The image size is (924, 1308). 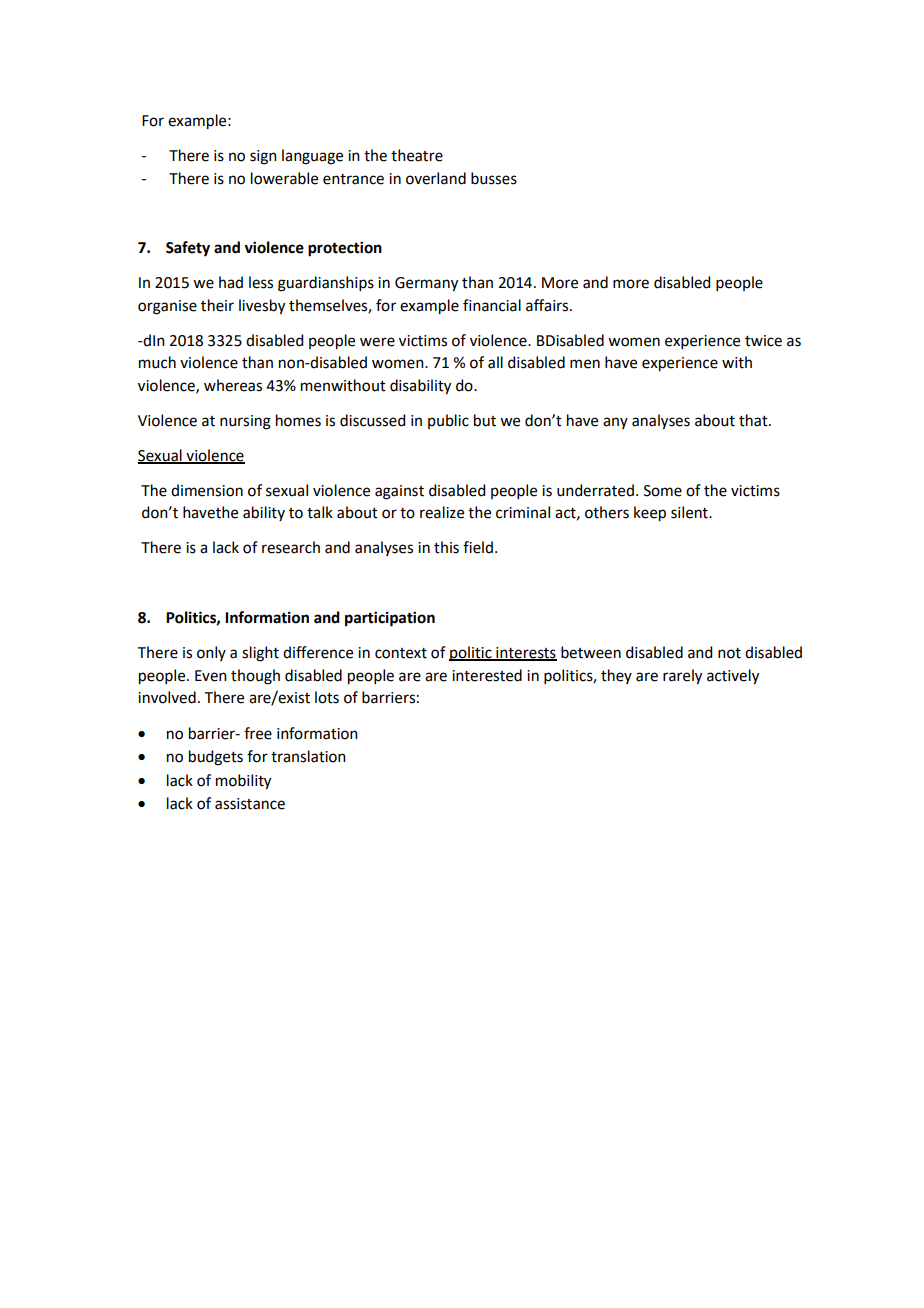 I want to click on busses, so click(x=494, y=178).
